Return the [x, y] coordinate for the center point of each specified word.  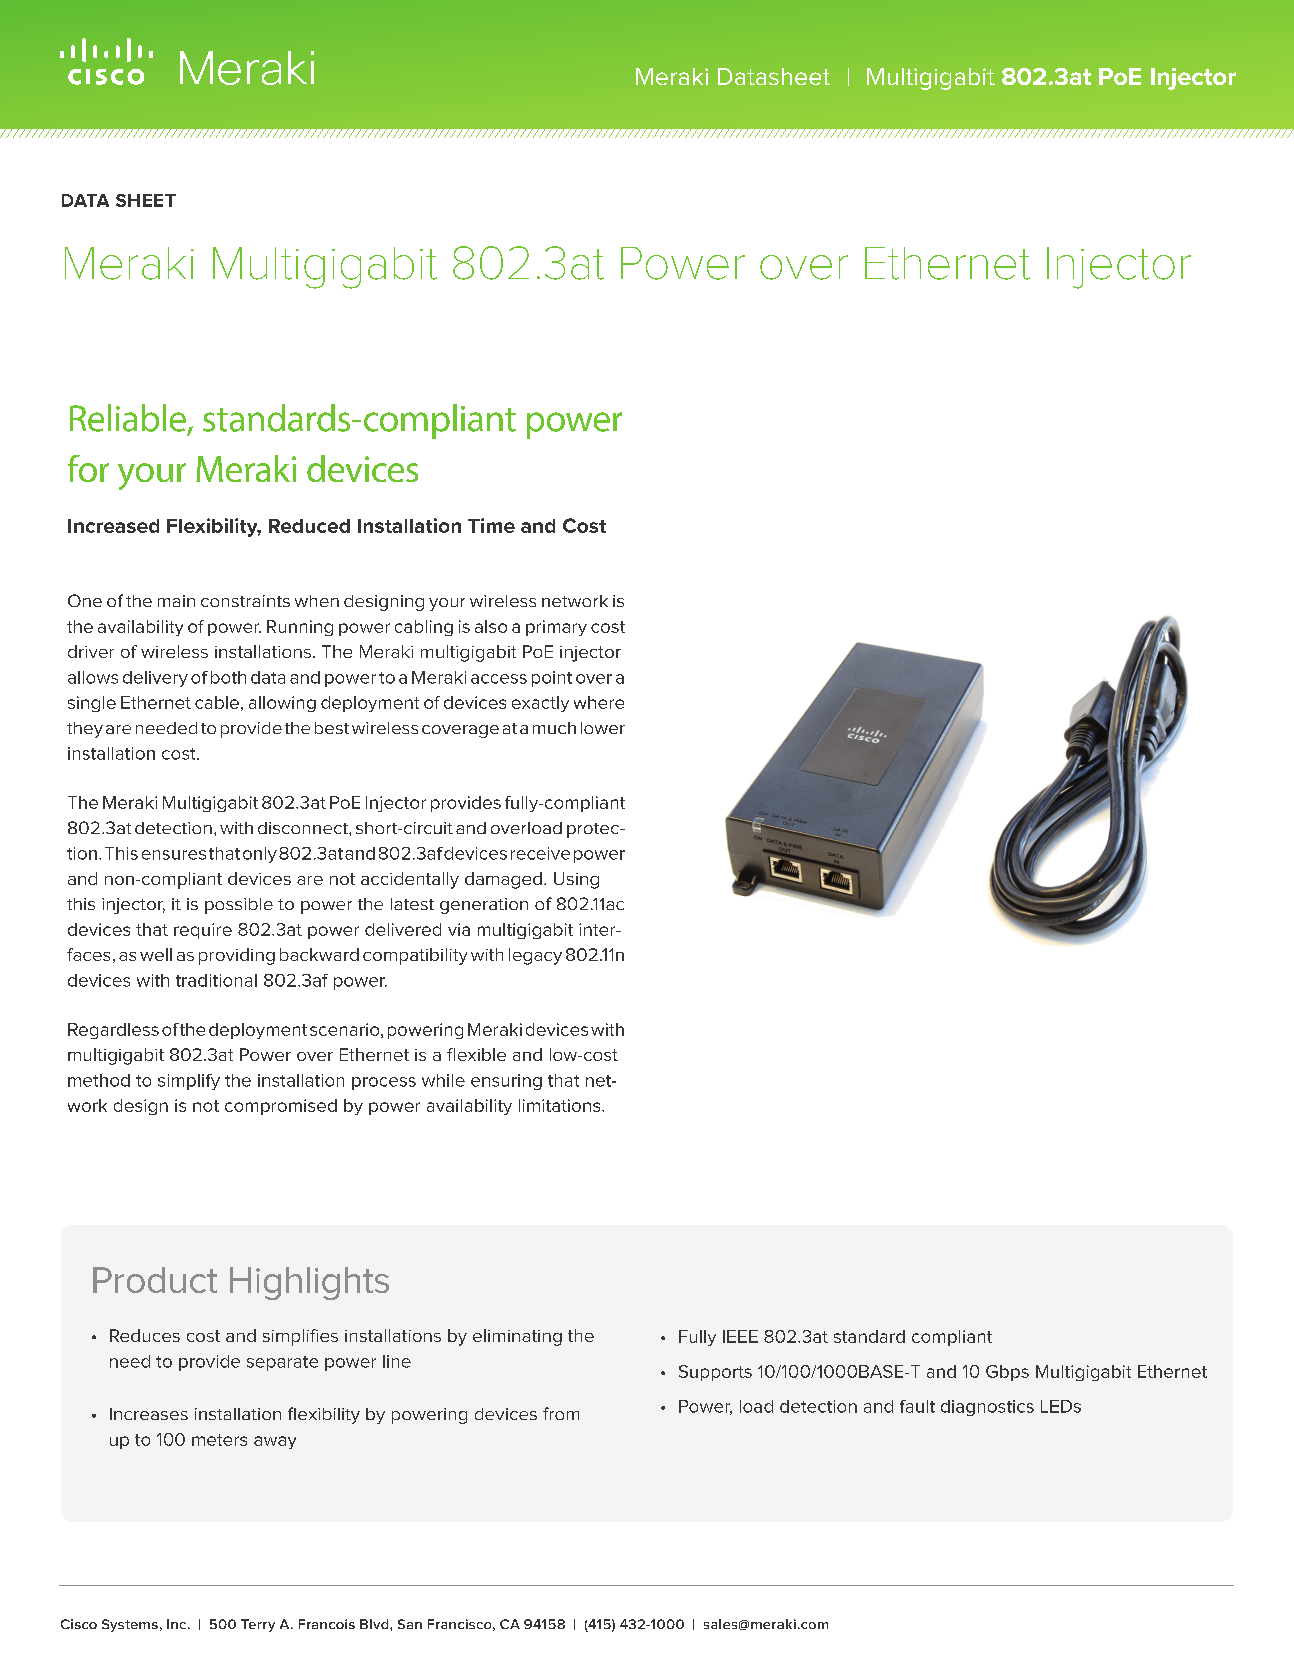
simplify [189, 1082]
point [552, 679]
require [203, 931]
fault [917, 1406]
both [228, 677]
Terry [258, 1625]
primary [556, 628]
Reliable [128, 418]
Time [491, 525]
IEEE [740, 1336]
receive [540, 853]
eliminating [517, 1337]
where [599, 702]
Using [576, 880]
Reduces [145, 1335]
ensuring [506, 1082]
